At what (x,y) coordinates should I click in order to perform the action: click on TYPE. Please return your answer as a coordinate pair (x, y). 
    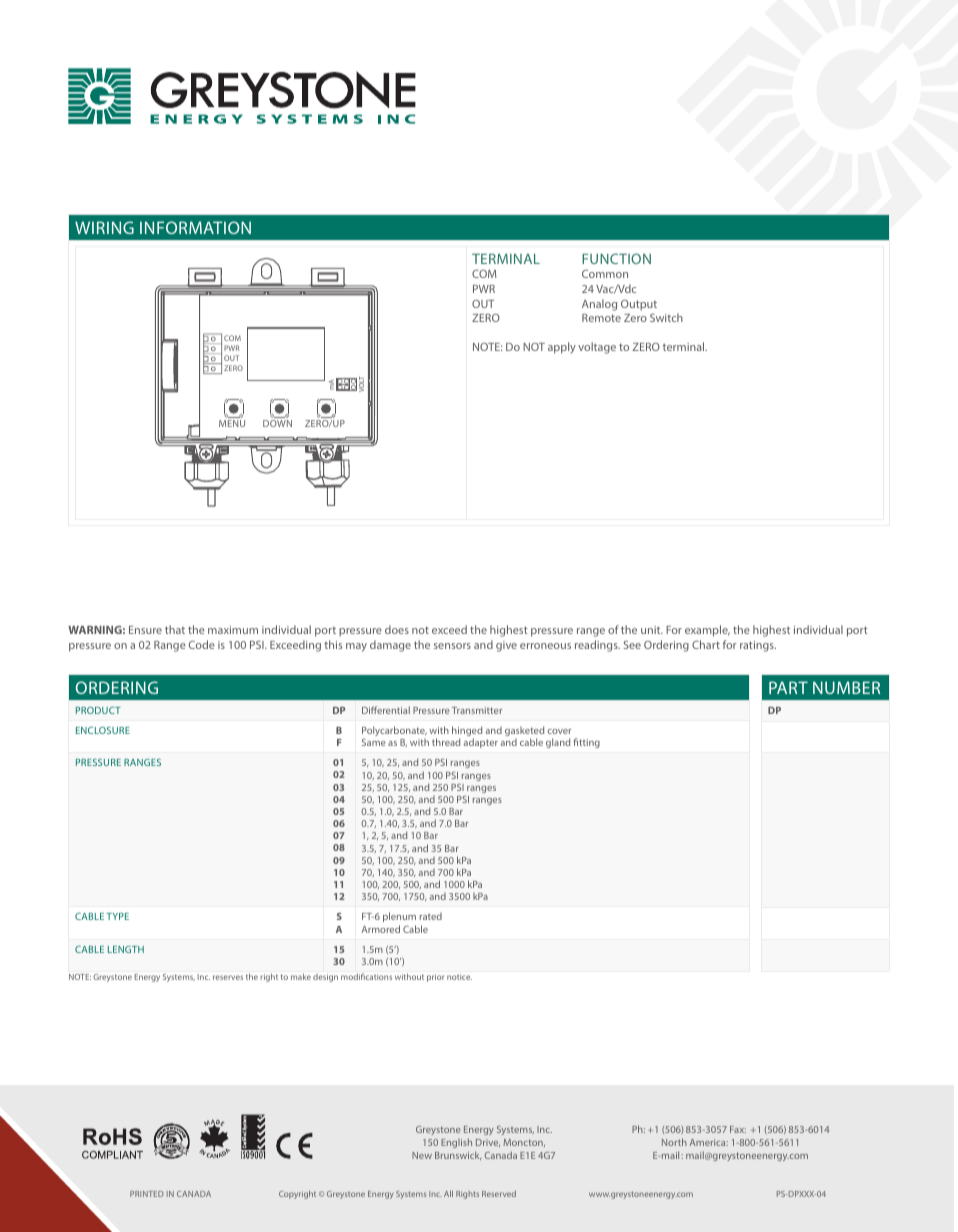
    Looking at the image, I should click on (117, 916).
